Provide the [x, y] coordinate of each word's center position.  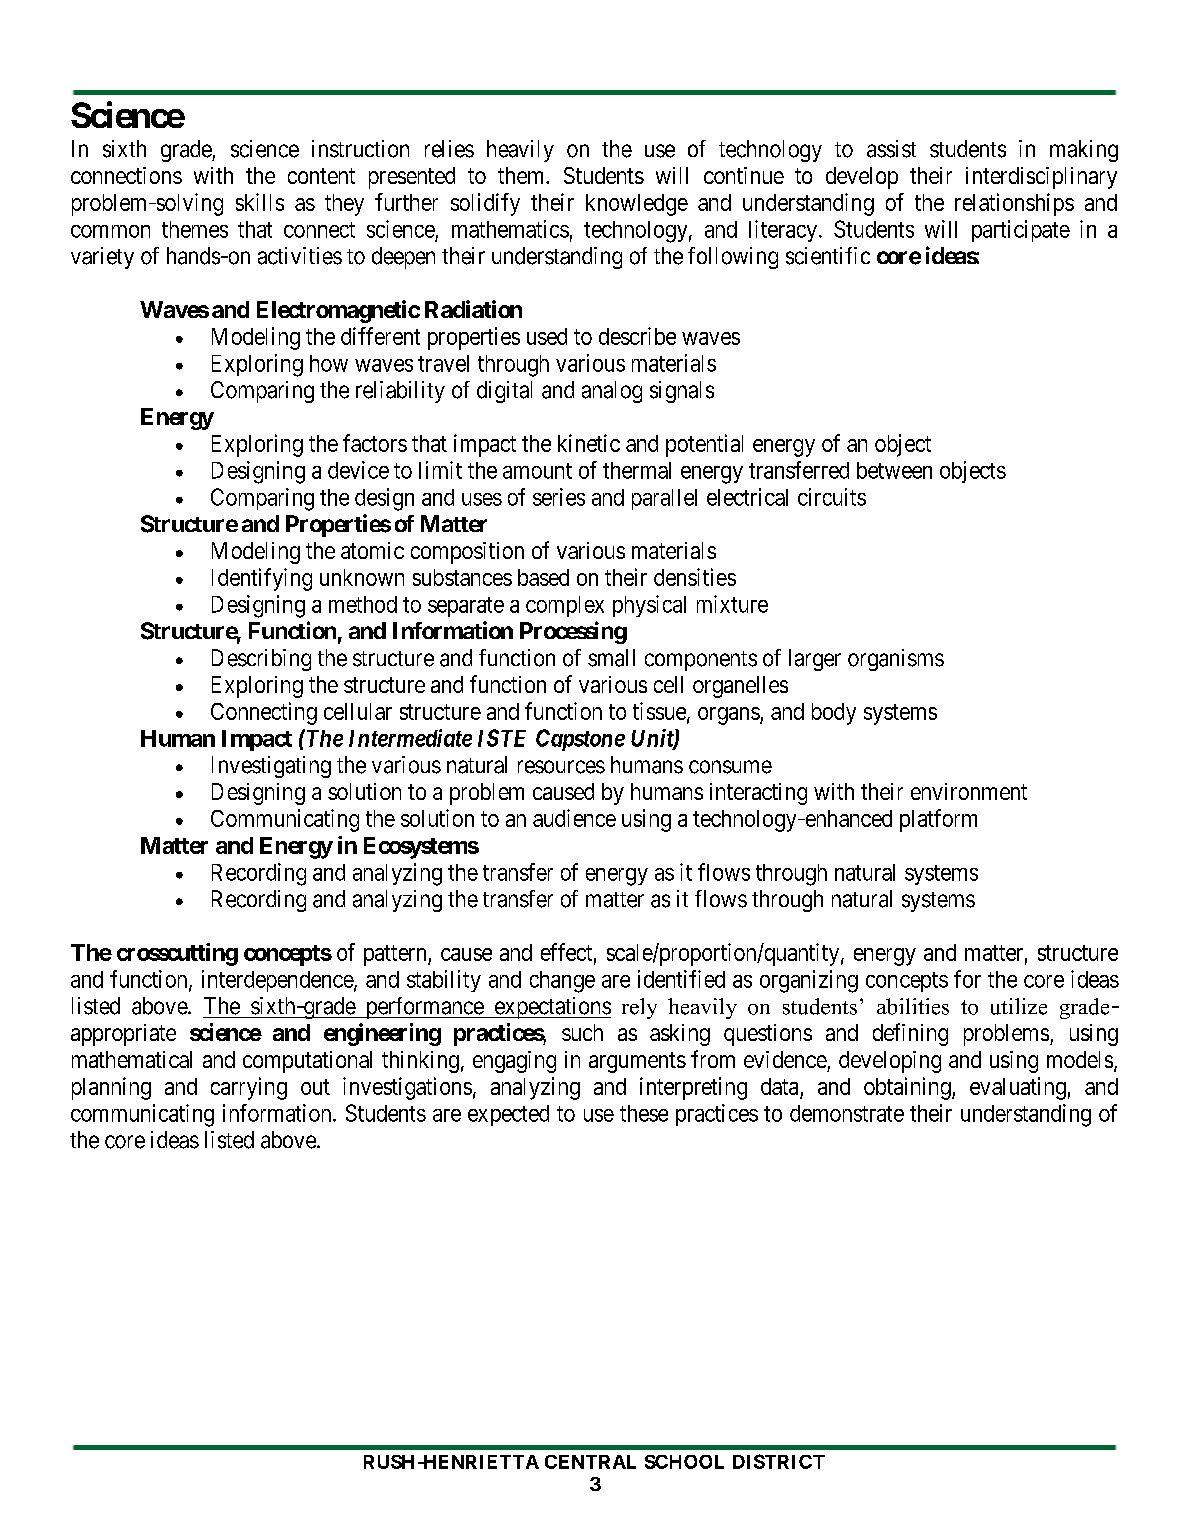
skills [260, 202]
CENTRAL [590, 1462]
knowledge [637, 205]
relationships [1014, 204]
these [644, 1113]
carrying [249, 1088]
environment [969, 791]
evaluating [1018, 1088]
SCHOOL [684, 1462]
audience [574, 818]
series [559, 497]
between [894, 470]
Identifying [262, 579]
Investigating [271, 767]
